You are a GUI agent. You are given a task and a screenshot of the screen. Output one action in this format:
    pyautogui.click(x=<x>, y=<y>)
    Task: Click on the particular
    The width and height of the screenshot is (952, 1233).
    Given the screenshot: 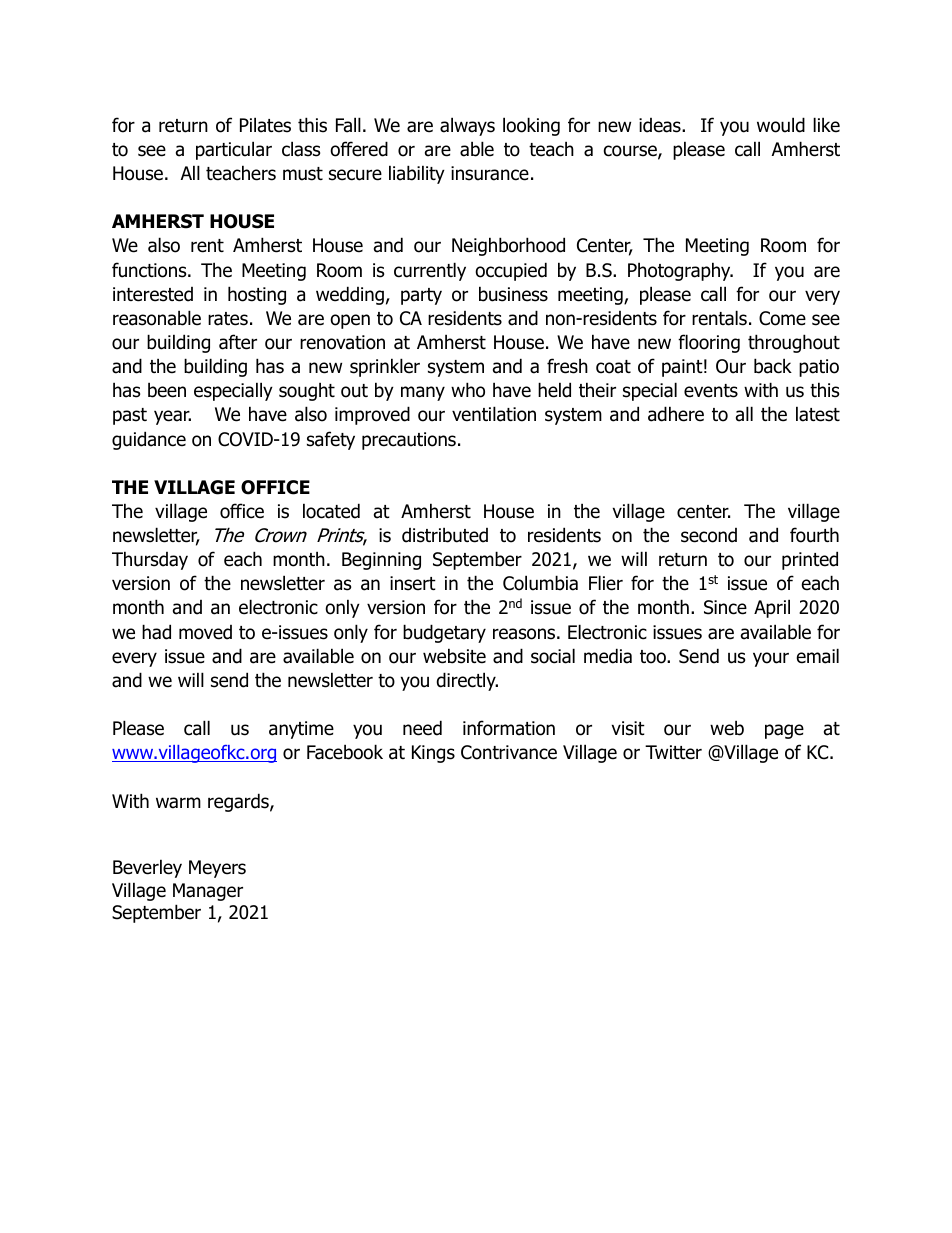 What is the action you would take?
    pyautogui.click(x=234, y=150)
